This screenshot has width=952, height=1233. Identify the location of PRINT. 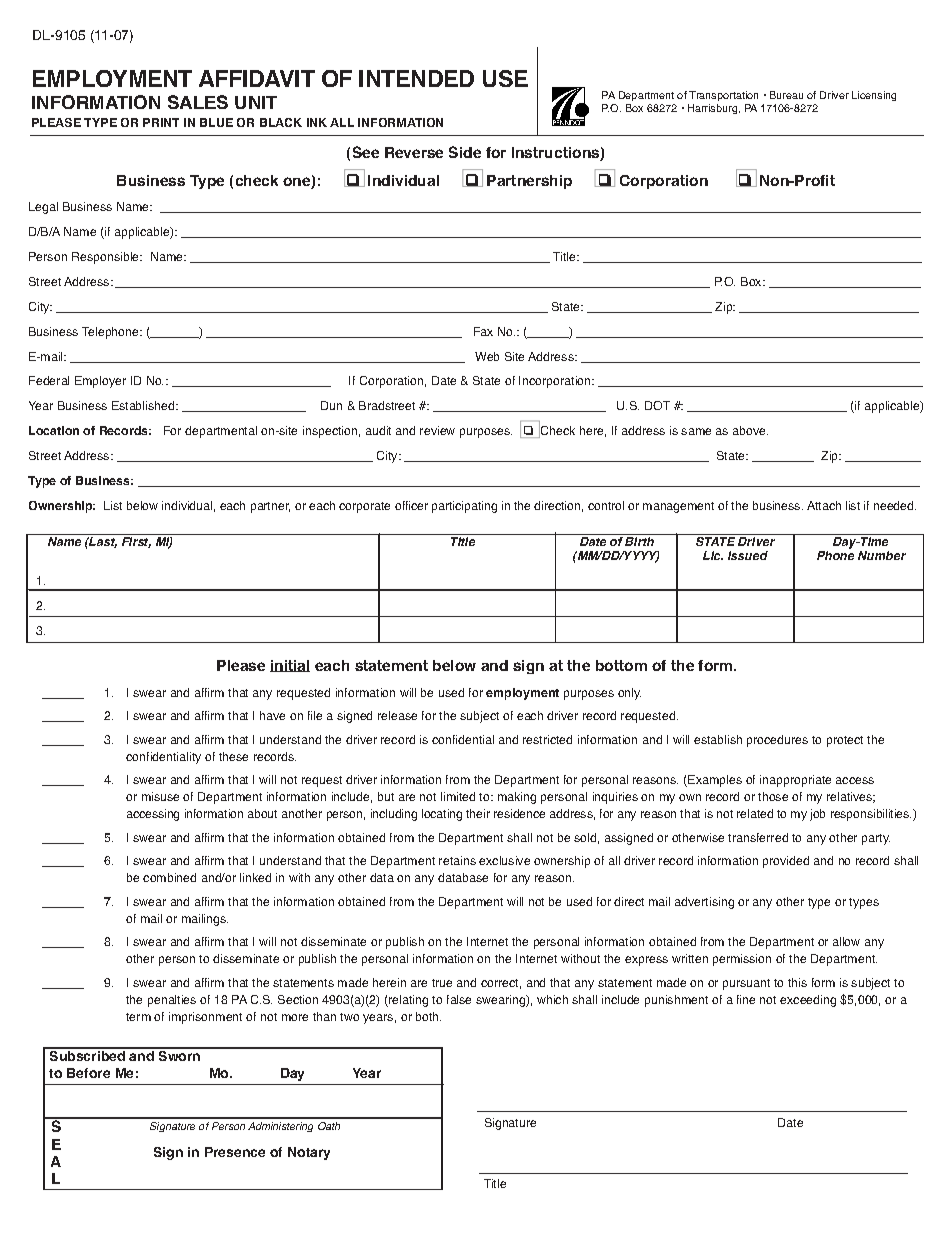
(161, 122).
